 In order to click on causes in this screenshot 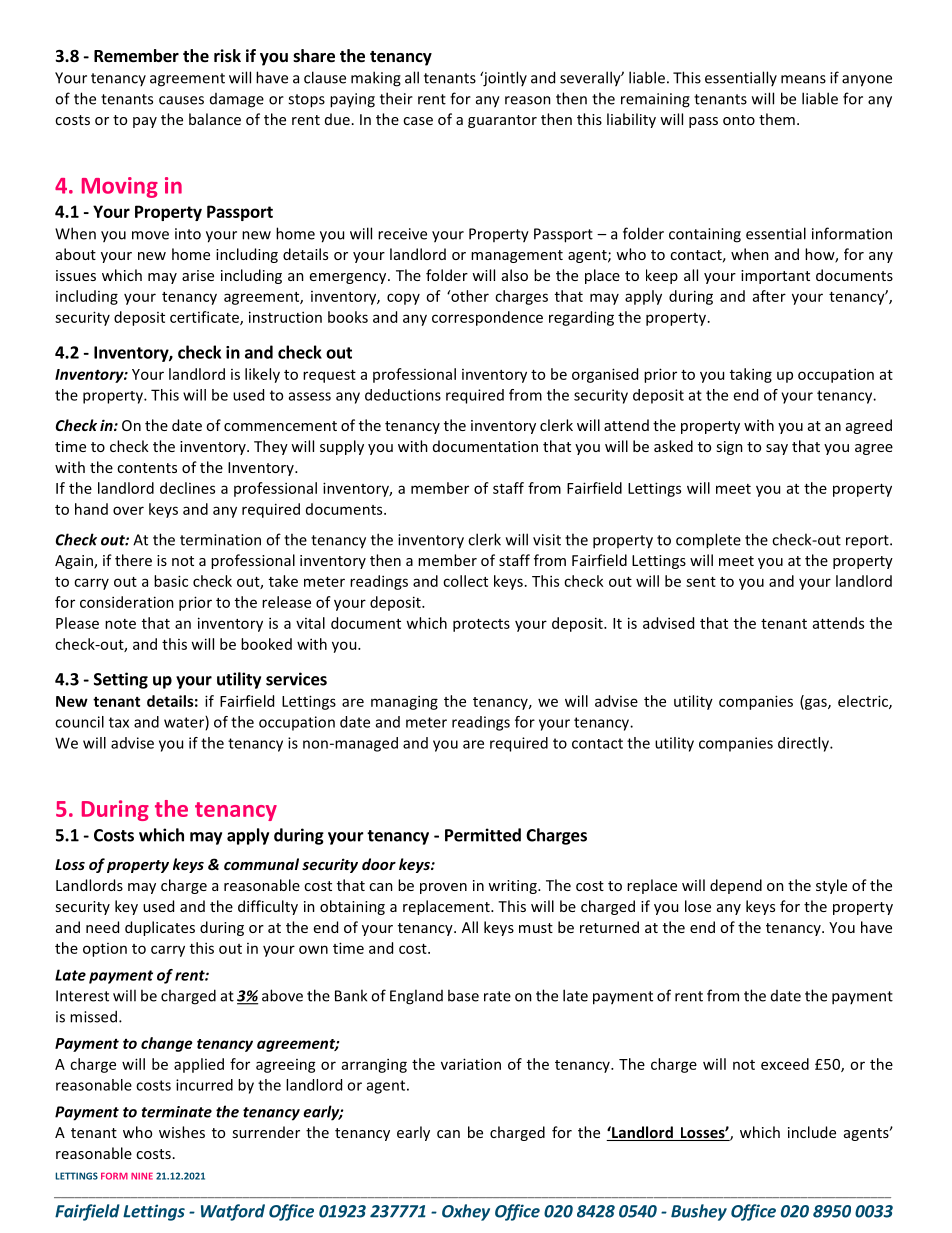, I will do `click(181, 100)`.
